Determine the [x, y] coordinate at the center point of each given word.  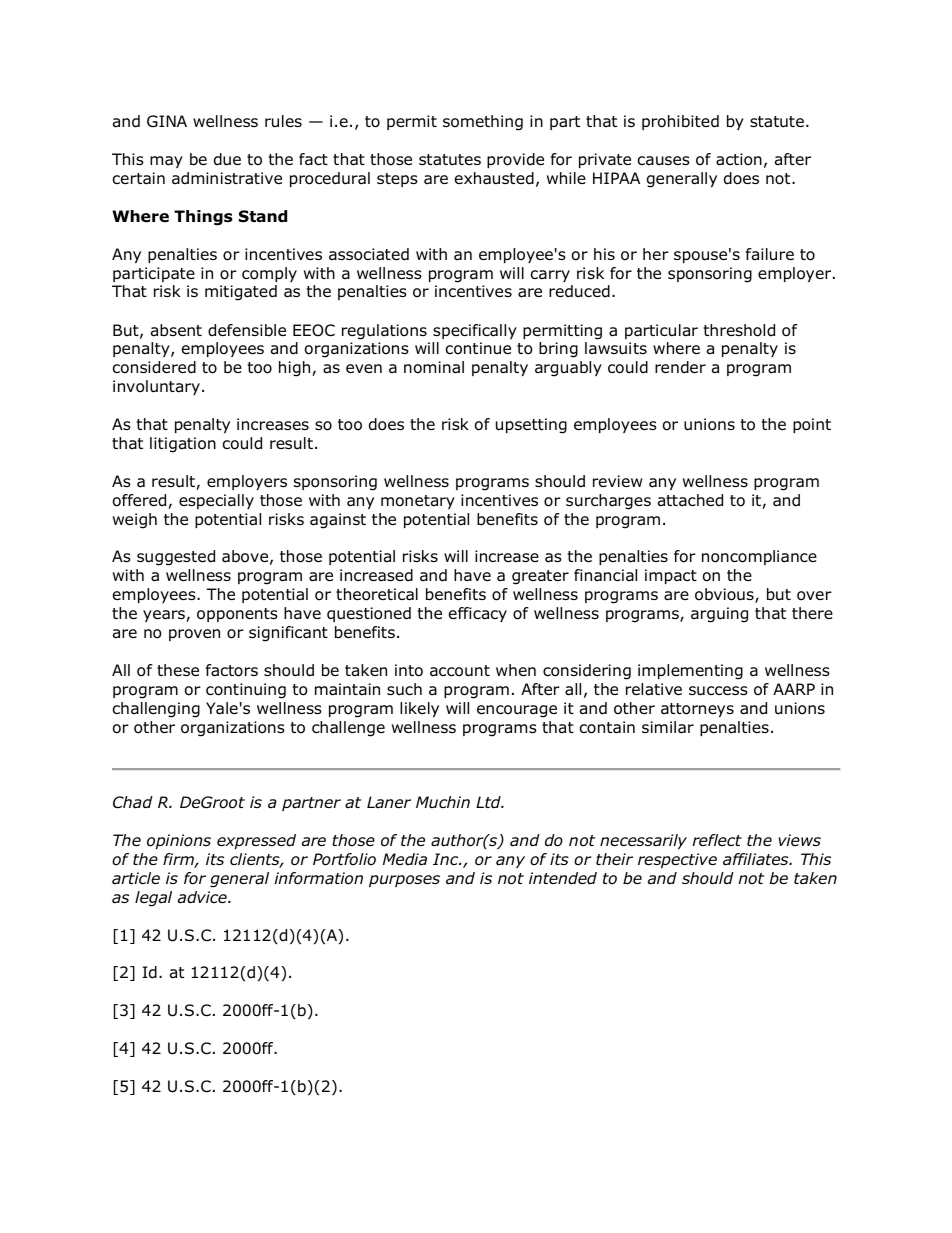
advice [203, 897]
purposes [404, 881]
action [739, 159]
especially [216, 501]
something [483, 123]
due [227, 159]
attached [690, 500]
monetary [418, 502]
